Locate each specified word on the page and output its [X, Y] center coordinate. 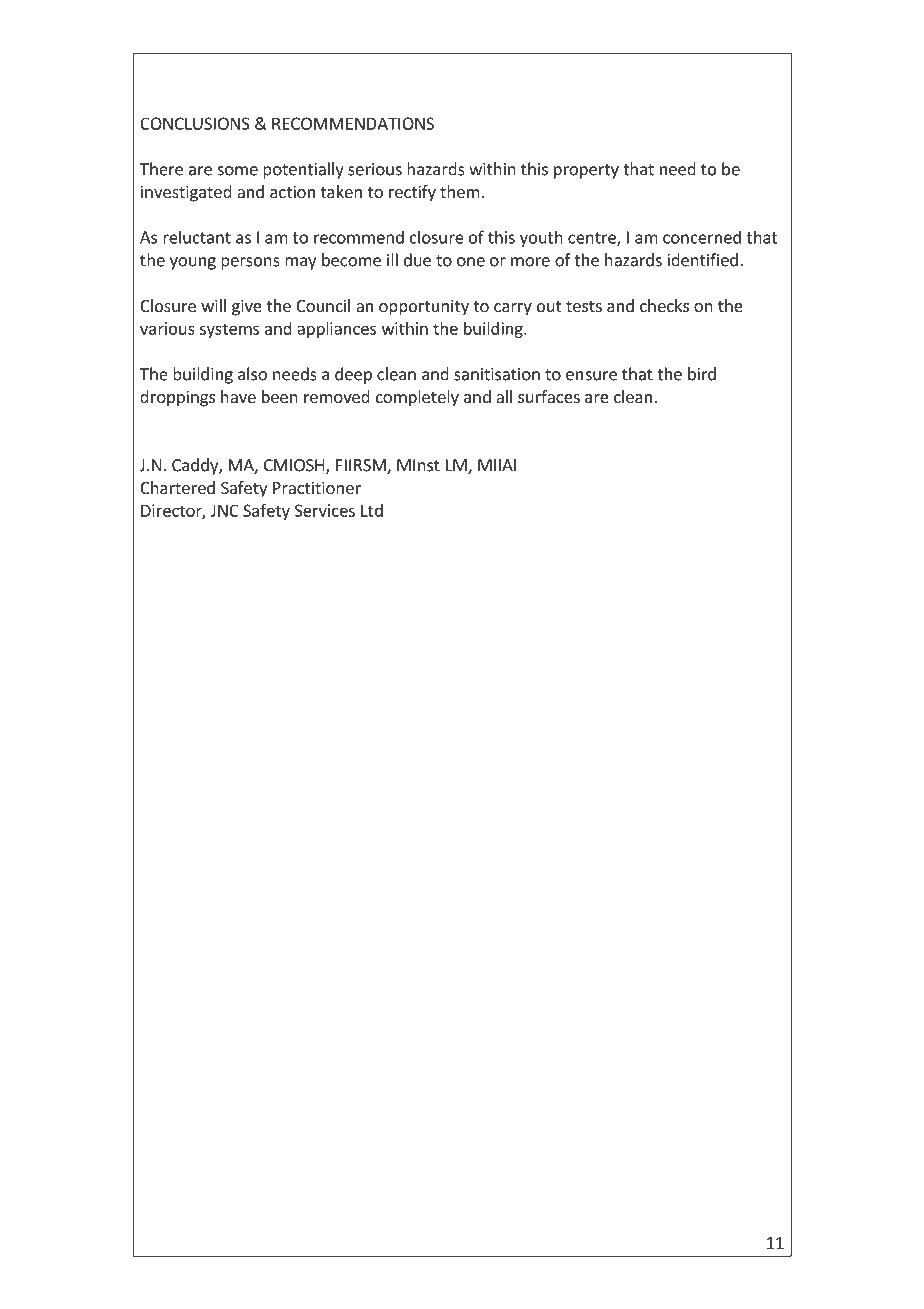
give [247, 307]
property [586, 171]
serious [375, 169]
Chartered [177, 487]
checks [664, 305]
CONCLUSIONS [195, 123]
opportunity [424, 307]
